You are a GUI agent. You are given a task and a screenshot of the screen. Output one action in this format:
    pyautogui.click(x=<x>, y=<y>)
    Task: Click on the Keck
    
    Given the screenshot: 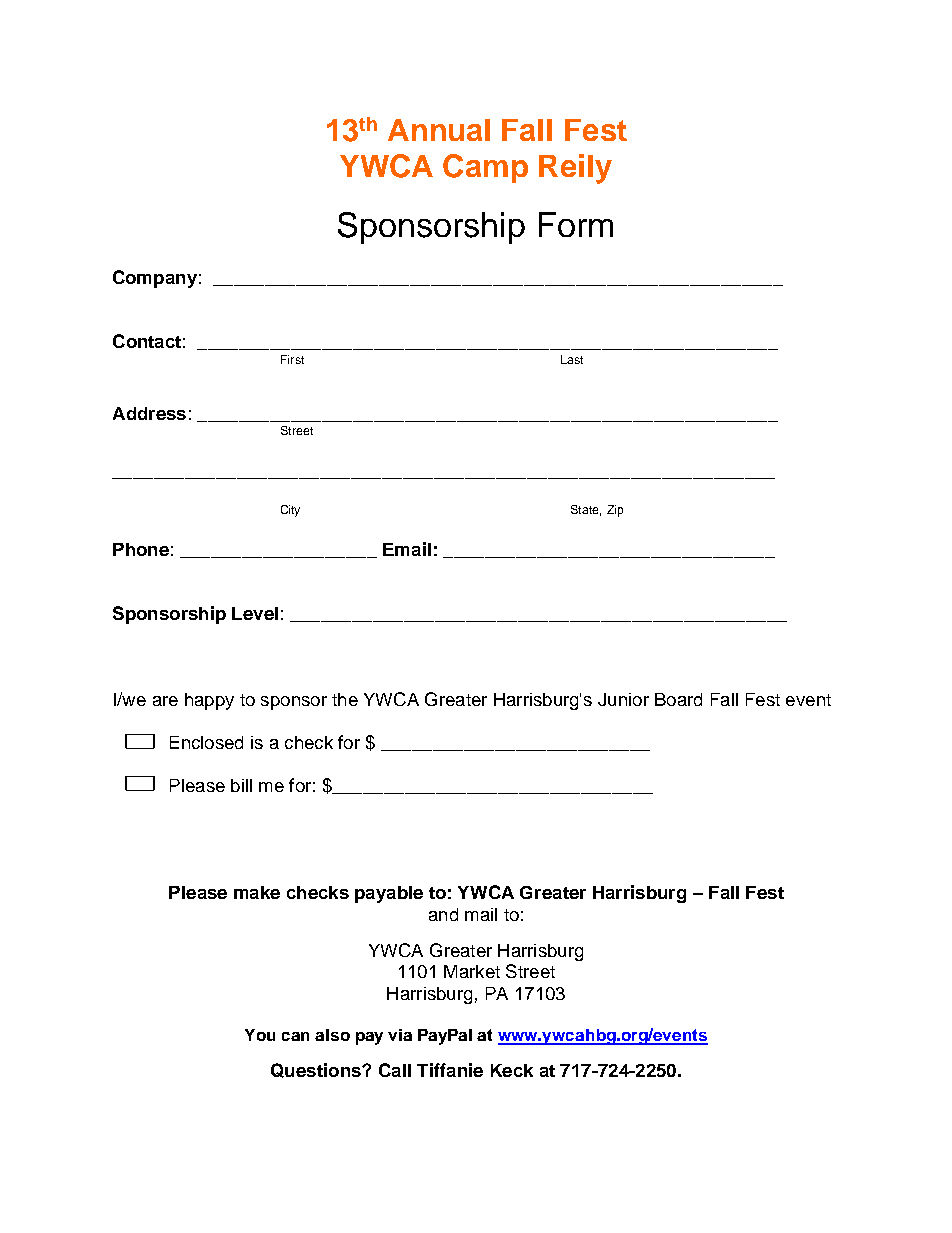 What is the action you would take?
    pyautogui.click(x=512, y=1070)
